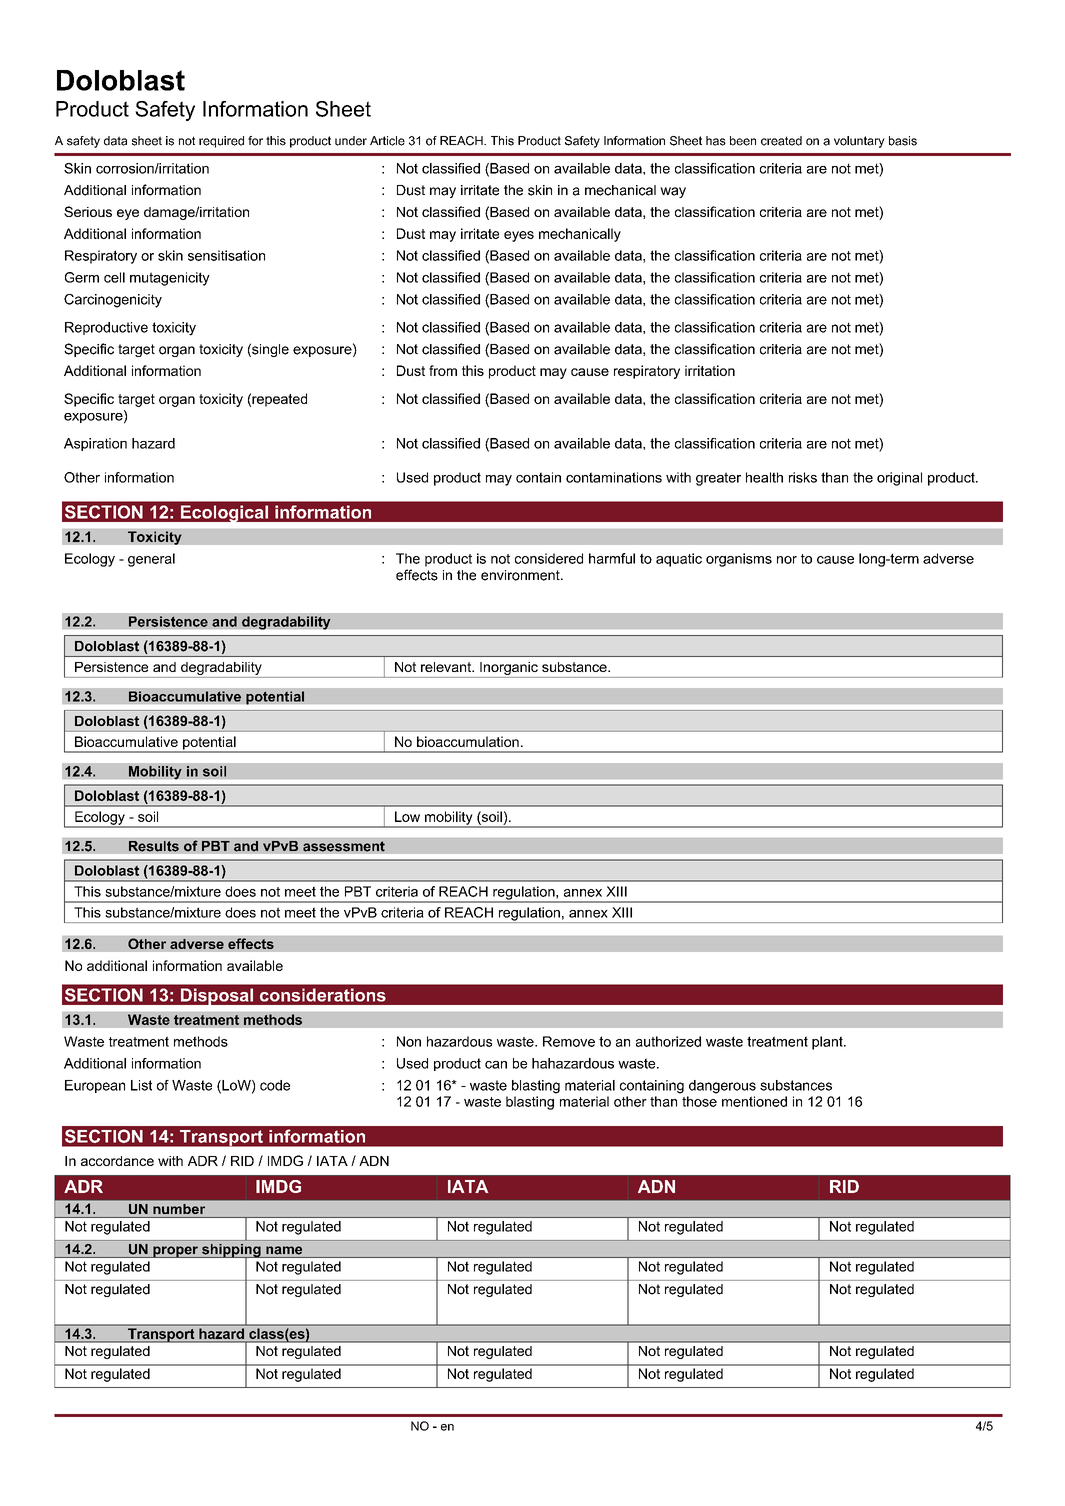 The height and width of the document is (1506, 1065). What do you see at coordinates (175, 1252) in the document?
I see `proper` at bounding box center [175, 1252].
